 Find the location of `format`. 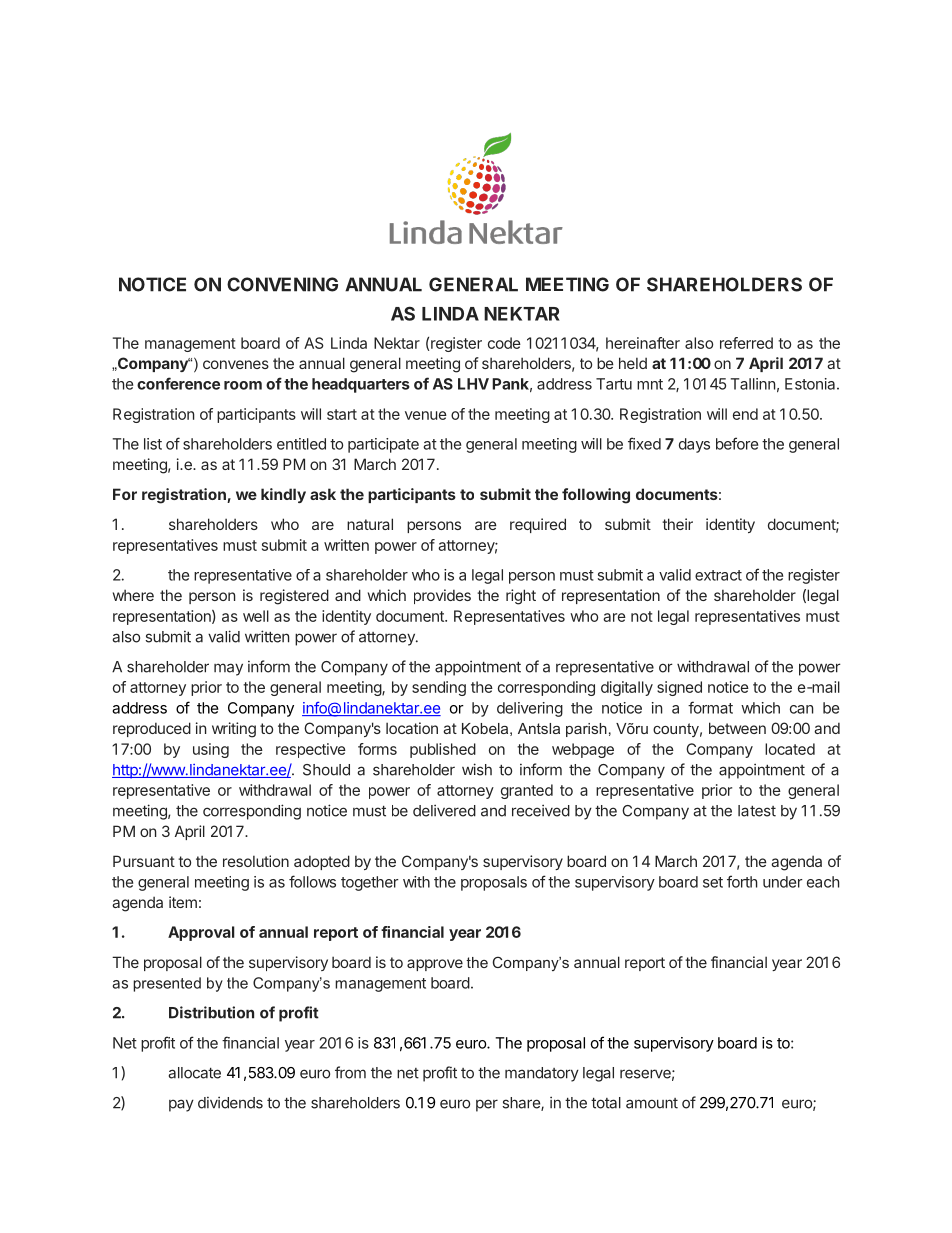

format is located at coordinates (710, 707).
